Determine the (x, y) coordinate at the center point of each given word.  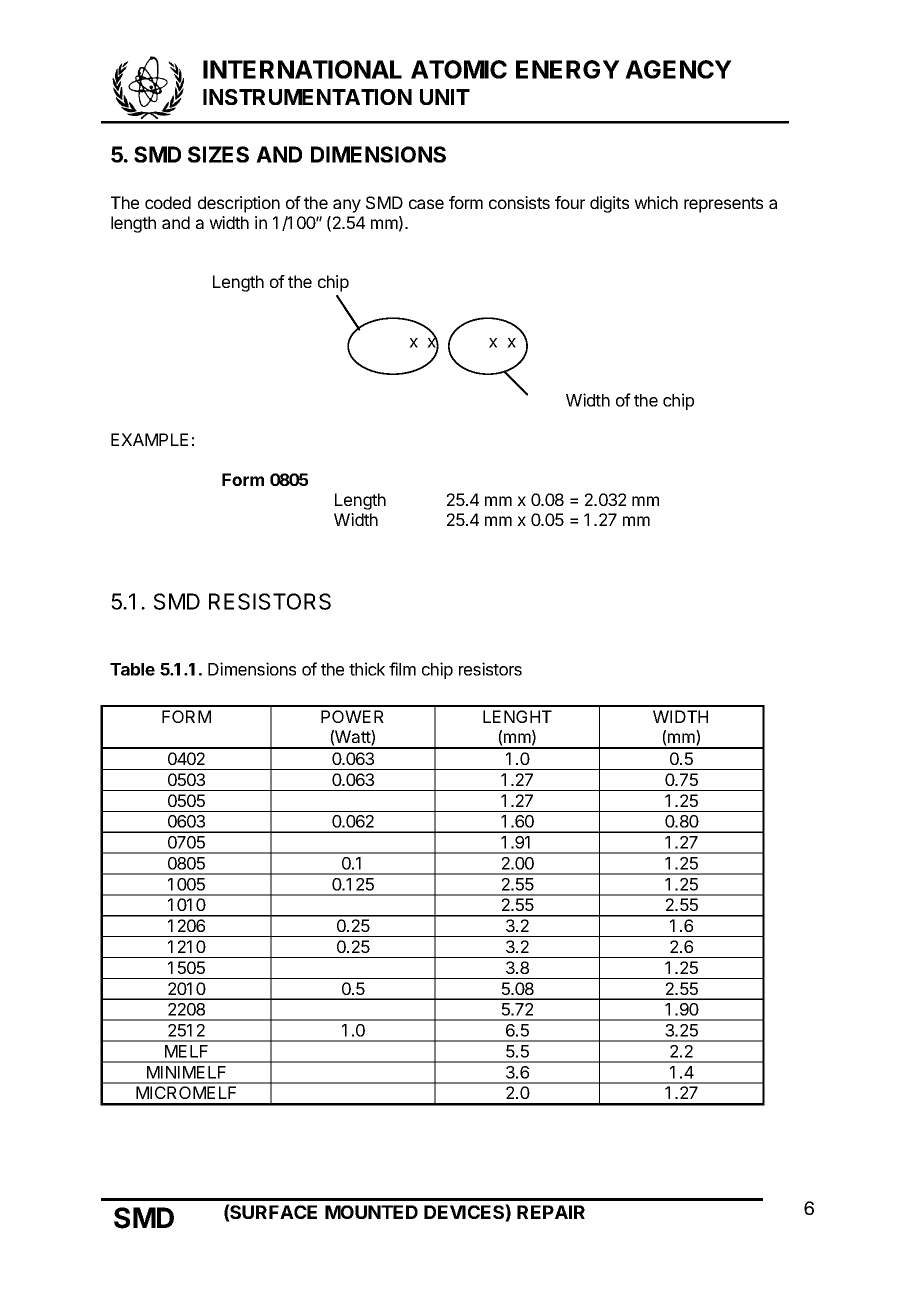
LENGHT (517, 716)
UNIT (445, 97)
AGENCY (678, 69)
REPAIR (551, 1212)
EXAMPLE (149, 439)
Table (132, 669)
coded (168, 202)
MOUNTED (371, 1212)
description (239, 204)
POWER (352, 716)
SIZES (218, 154)
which (656, 202)
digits (609, 204)
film (402, 669)
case (426, 204)
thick (367, 669)
